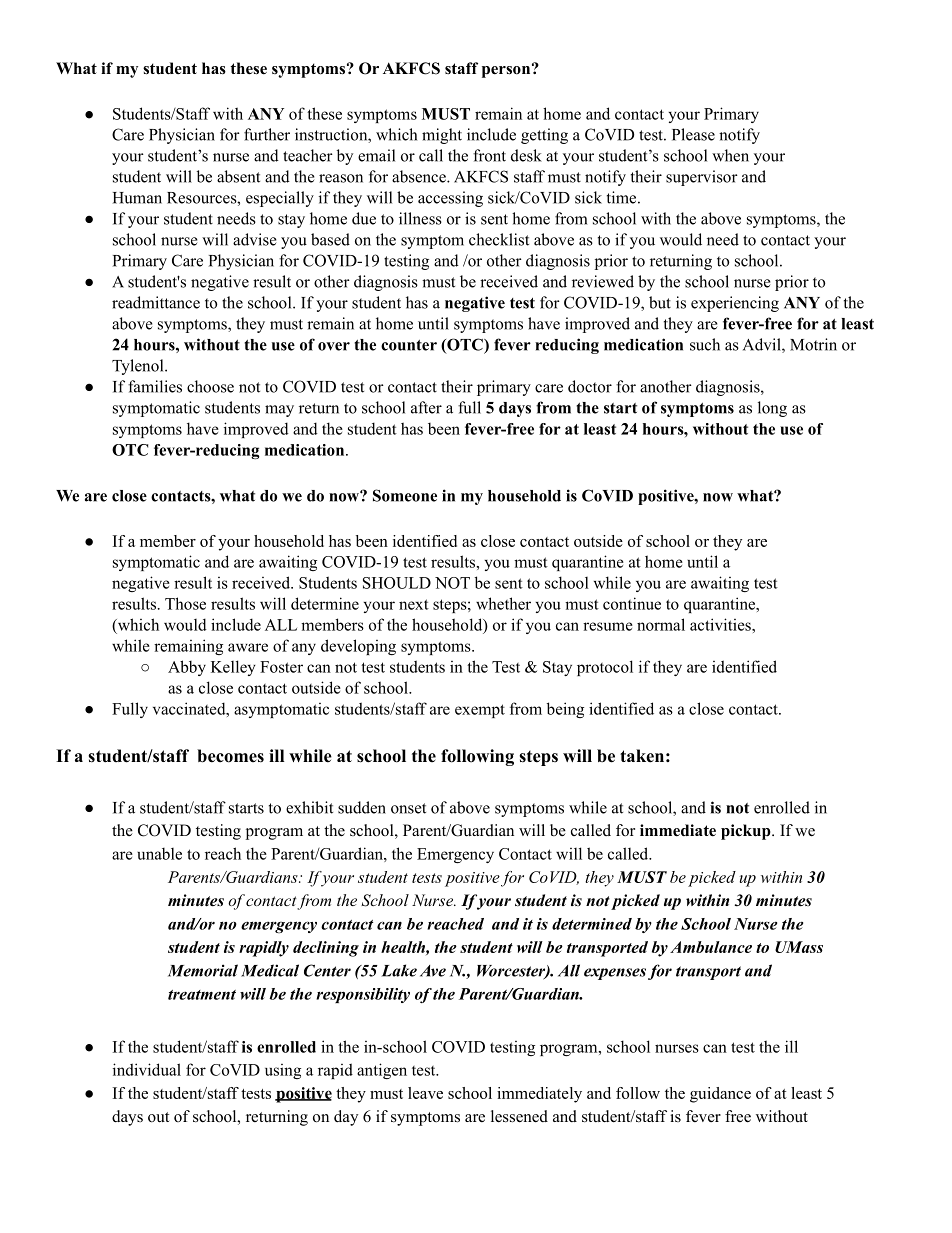  What do you see at coordinates (772, 409) in the screenshot?
I see `long` at bounding box center [772, 409].
